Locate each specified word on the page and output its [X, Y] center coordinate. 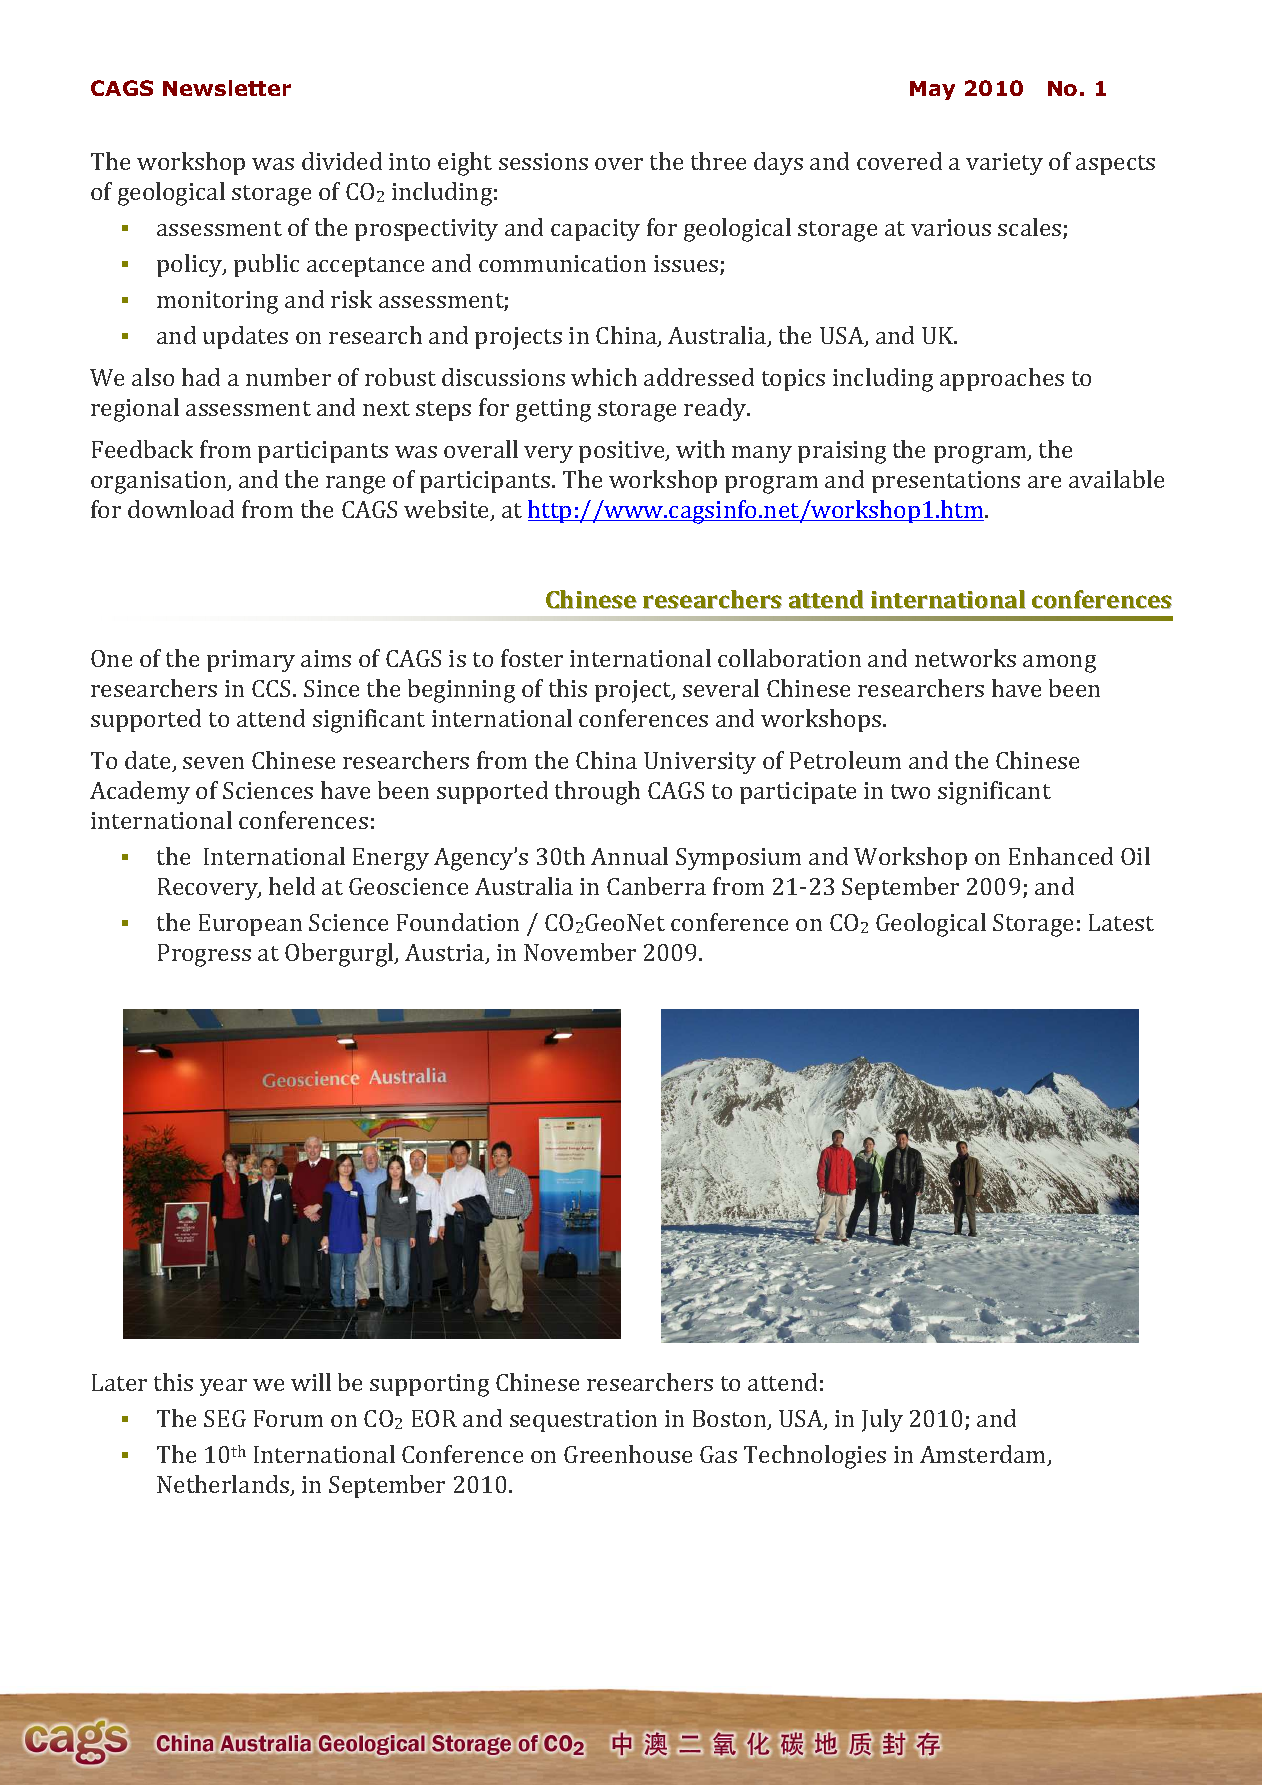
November [580, 952]
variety [1004, 164]
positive [623, 452]
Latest [1121, 922]
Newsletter [227, 88]
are [1044, 482]
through [597, 793]
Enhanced [1061, 856]
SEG [225, 1418]
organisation [160, 482]
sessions [543, 161]
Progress [204, 955]
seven [213, 763]
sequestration [583, 1421]
